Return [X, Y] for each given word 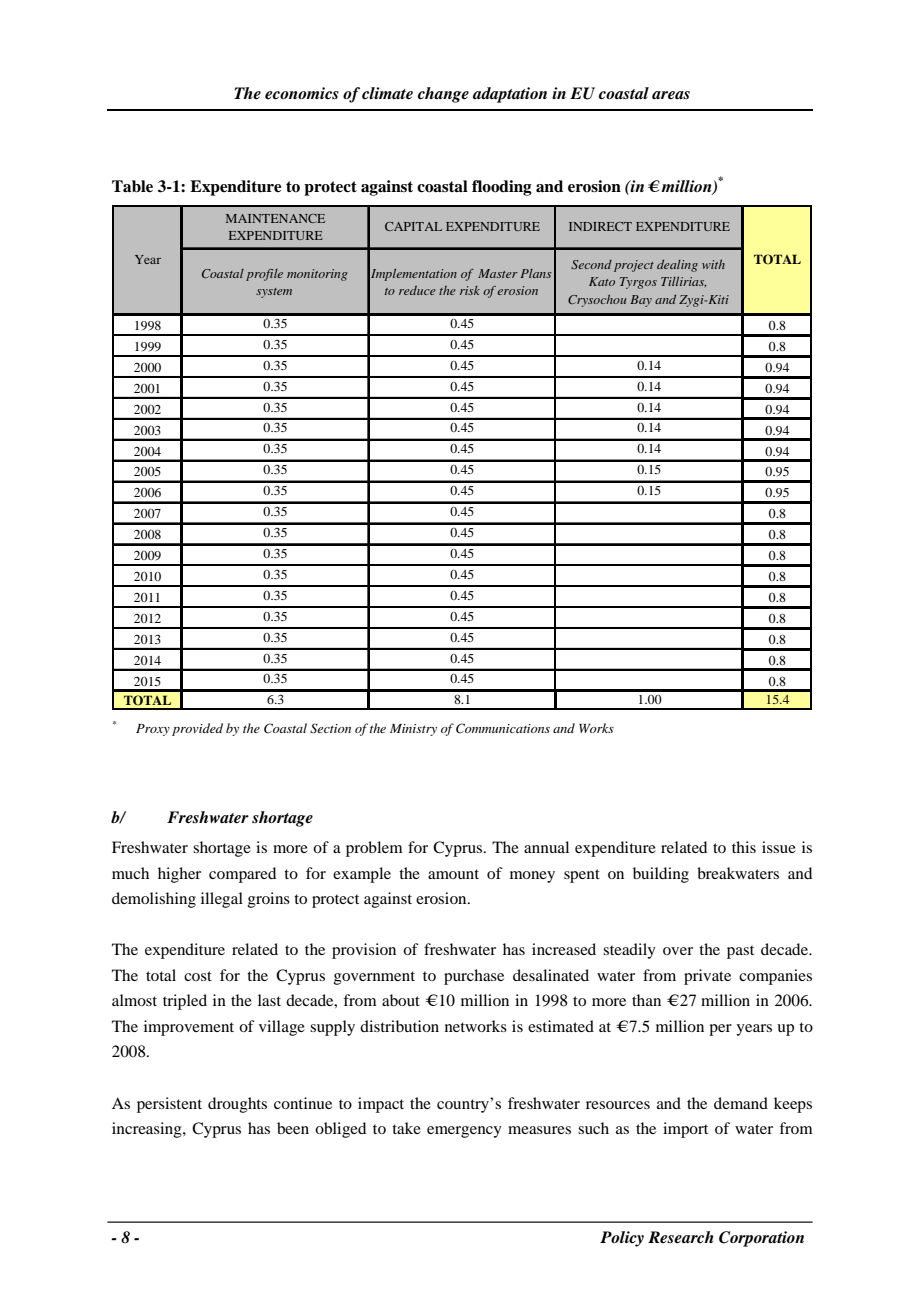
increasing [148, 1130]
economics [302, 93]
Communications [503, 728]
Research [680, 1237]
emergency [464, 1132]
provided [197, 729]
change [443, 95]
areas [671, 95]
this [744, 847]
